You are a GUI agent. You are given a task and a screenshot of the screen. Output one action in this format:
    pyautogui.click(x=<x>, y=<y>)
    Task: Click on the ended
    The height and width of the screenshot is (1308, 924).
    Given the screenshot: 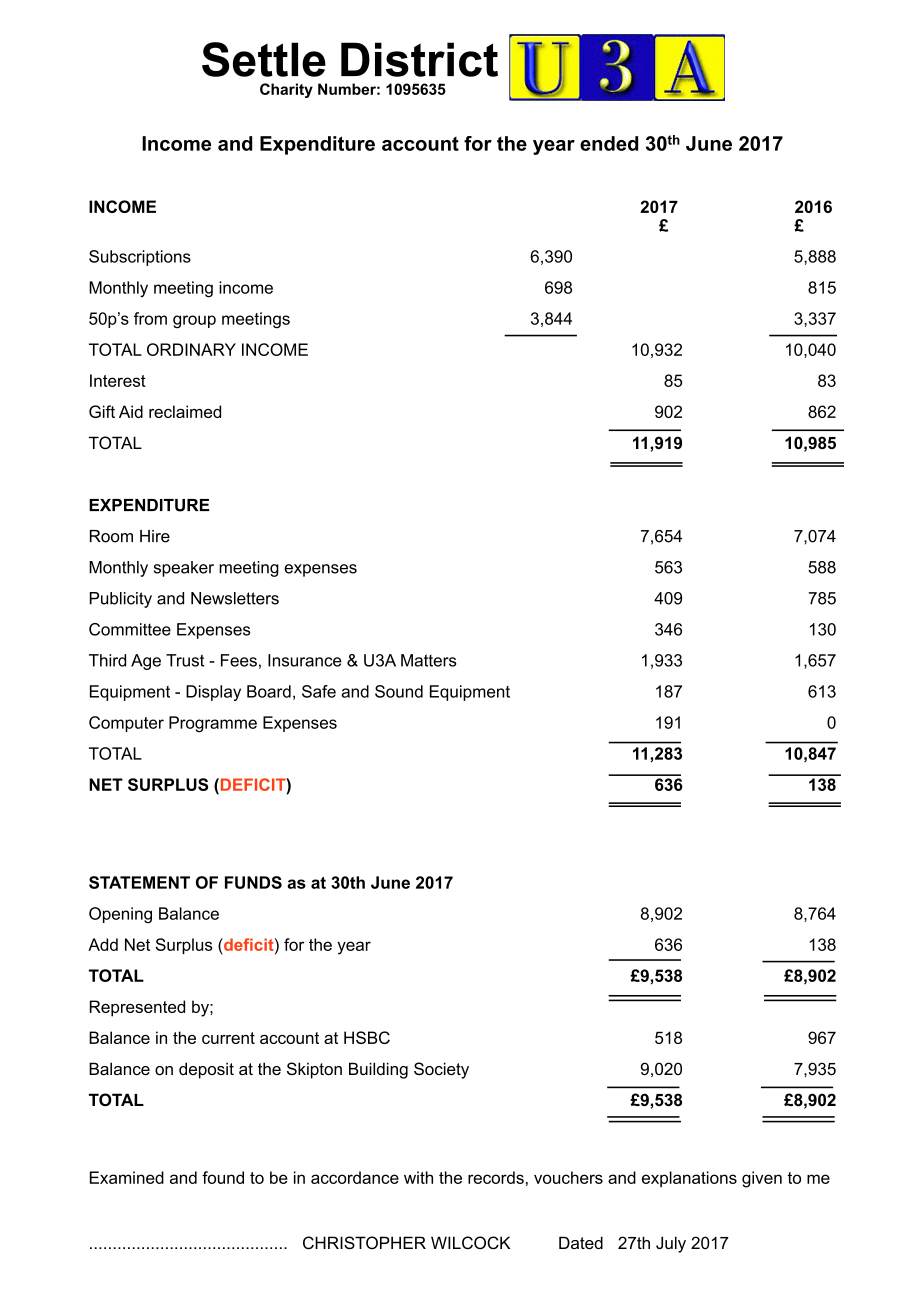 What is the action you would take?
    pyautogui.click(x=609, y=143)
